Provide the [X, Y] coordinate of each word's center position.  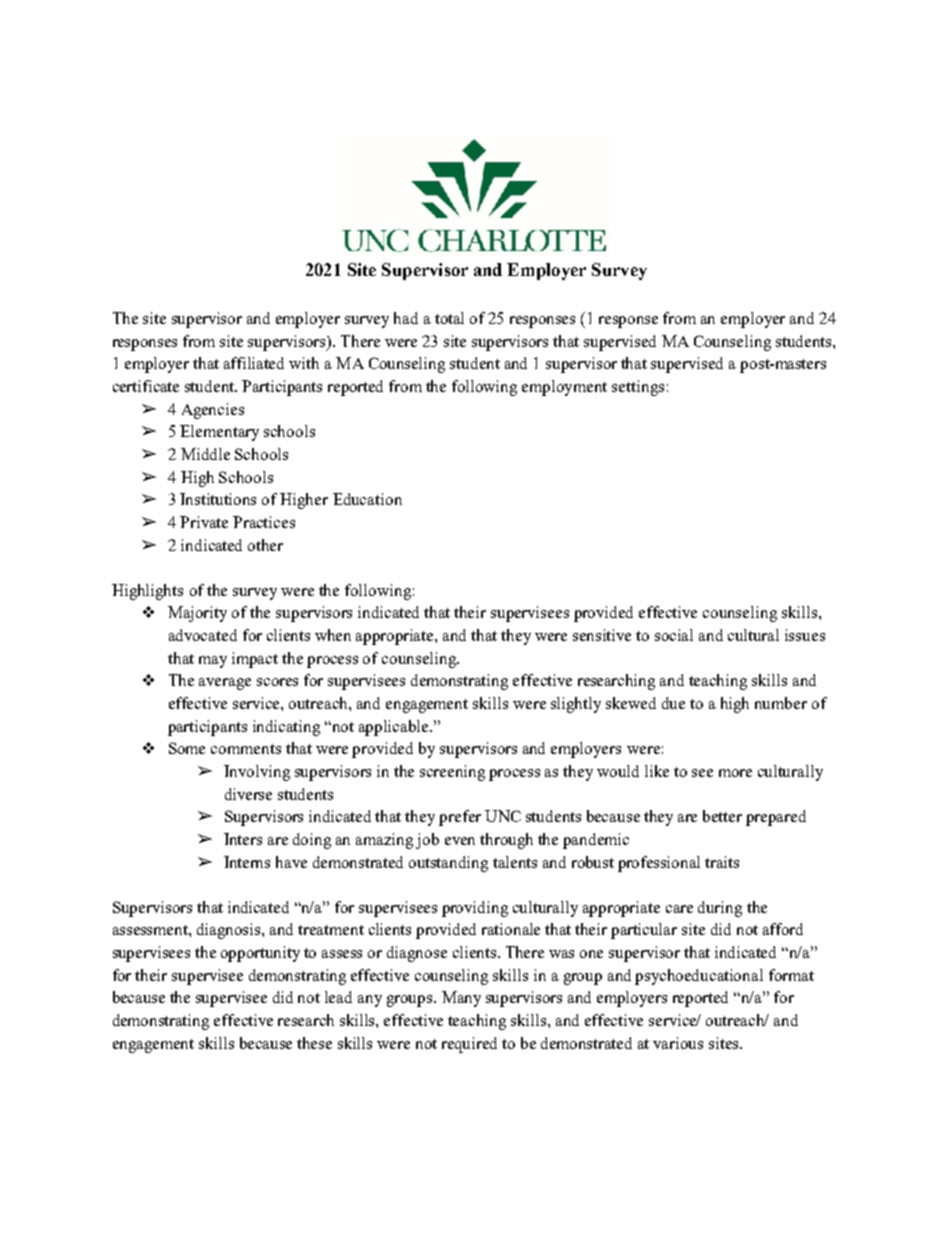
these [314, 1043]
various [678, 1043]
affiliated [254, 363]
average [225, 684]
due [673, 703]
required [469, 1045]
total [449, 318]
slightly [576, 705]
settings [638, 388]
